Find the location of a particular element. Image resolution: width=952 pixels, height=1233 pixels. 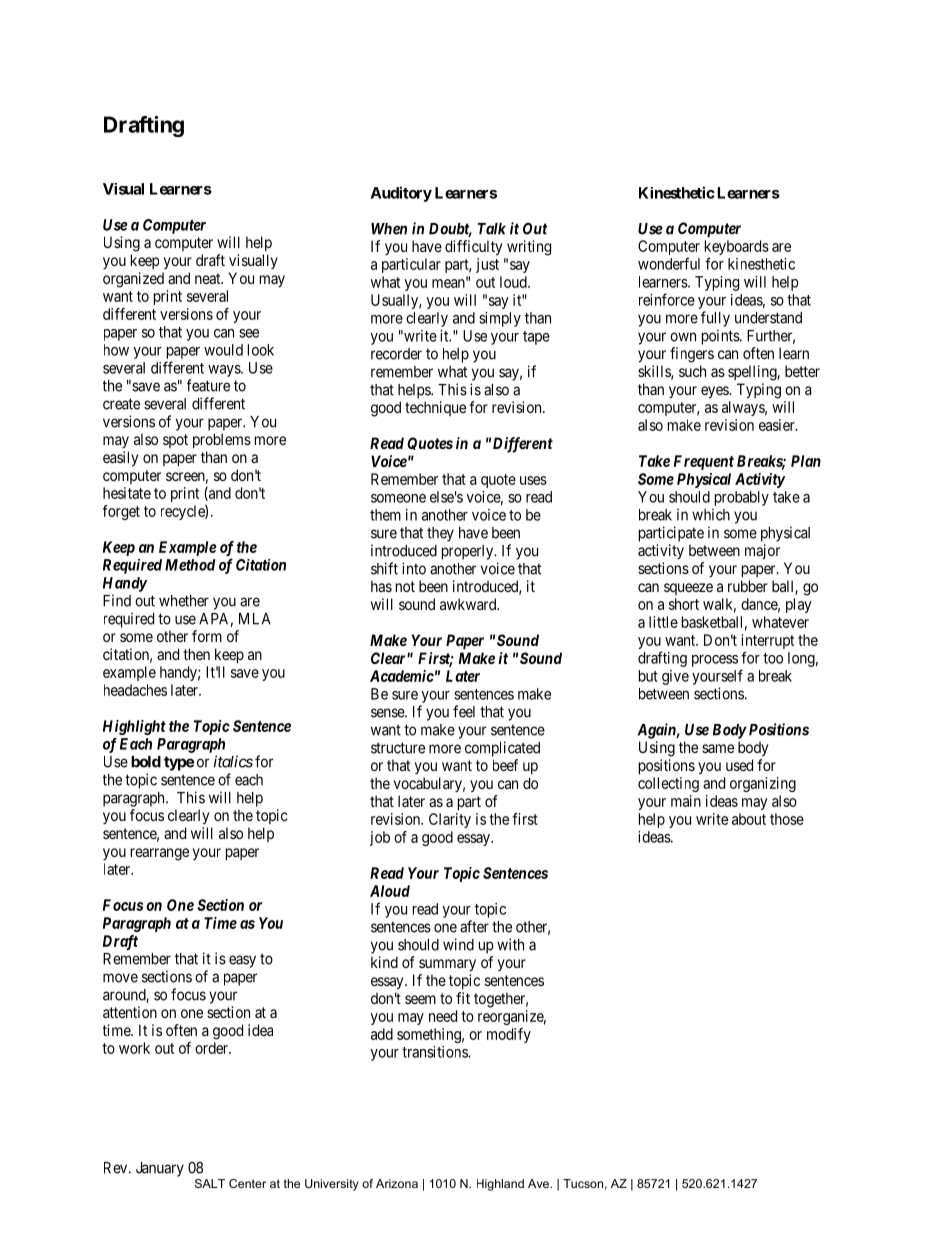

rearrange is located at coordinates (160, 854).
